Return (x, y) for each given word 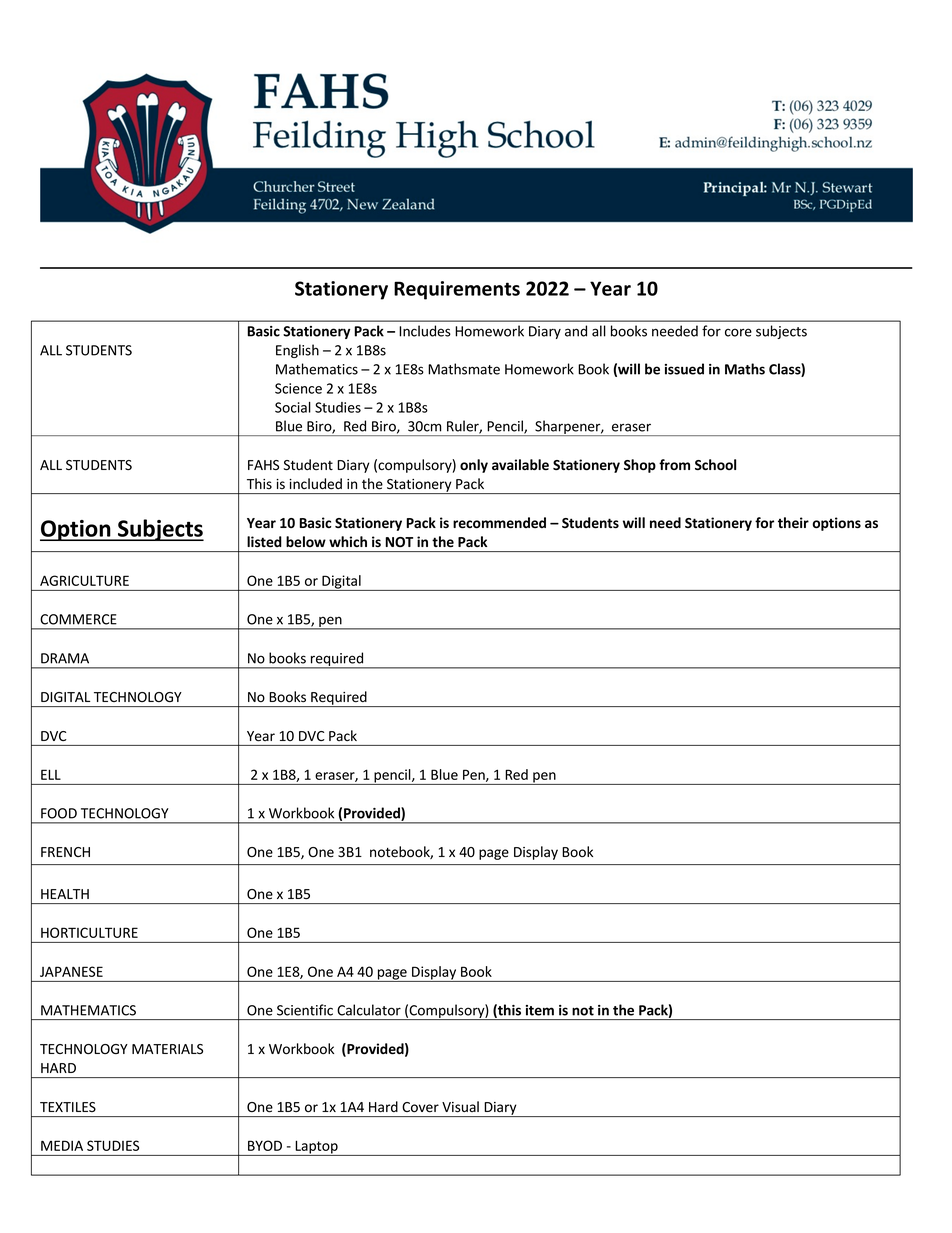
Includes (425, 331)
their (793, 522)
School (715, 464)
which (348, 541)
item (540, 1010)
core (738, 332)
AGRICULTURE (84, 580)
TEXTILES (68, 1107)
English (297, 351)
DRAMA (65, 658)
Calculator (369, 1010)
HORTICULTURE (89, 932)
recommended (499, 522)
